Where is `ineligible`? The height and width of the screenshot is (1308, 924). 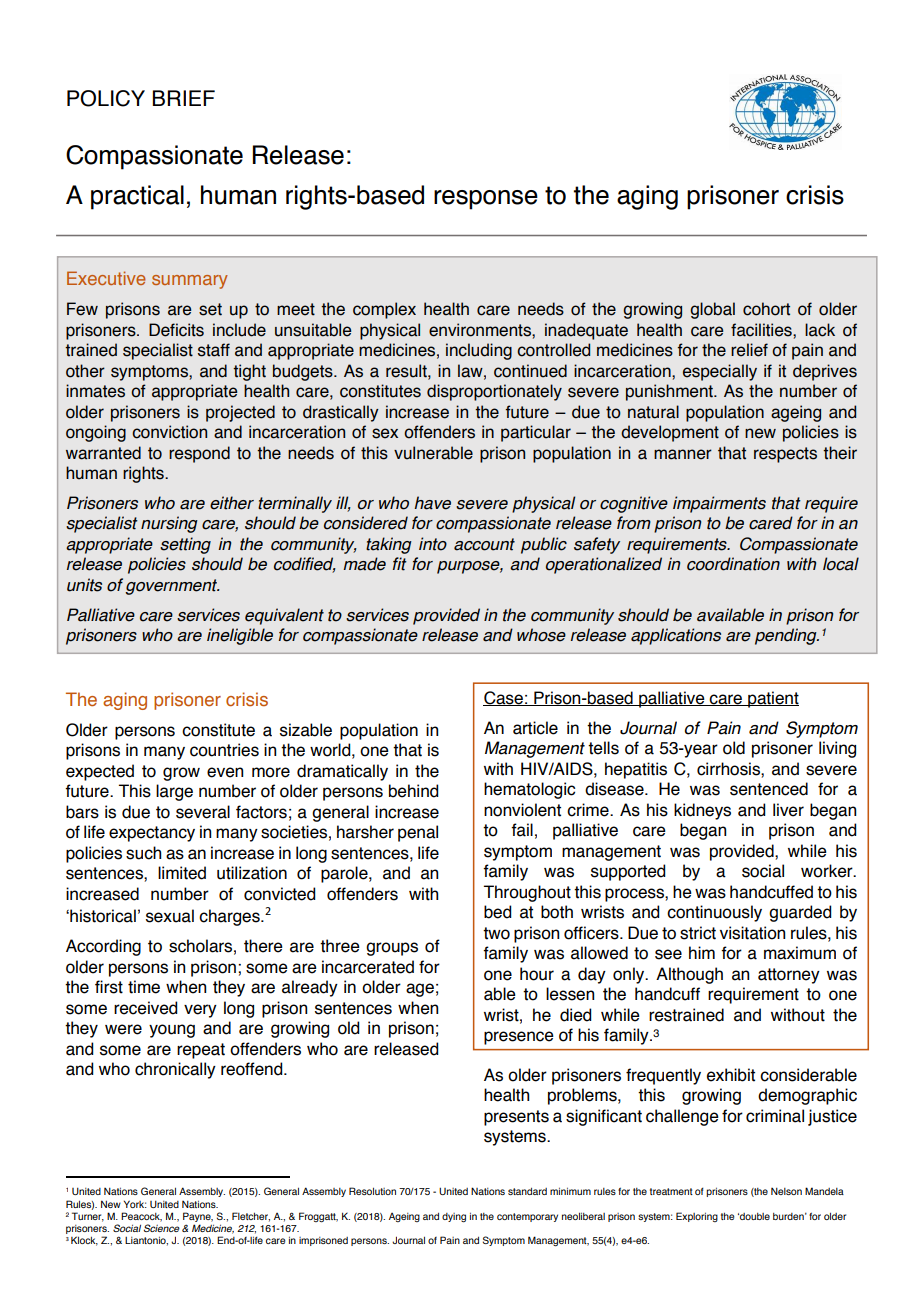 ineligible is located at coordinates (240, 636).
